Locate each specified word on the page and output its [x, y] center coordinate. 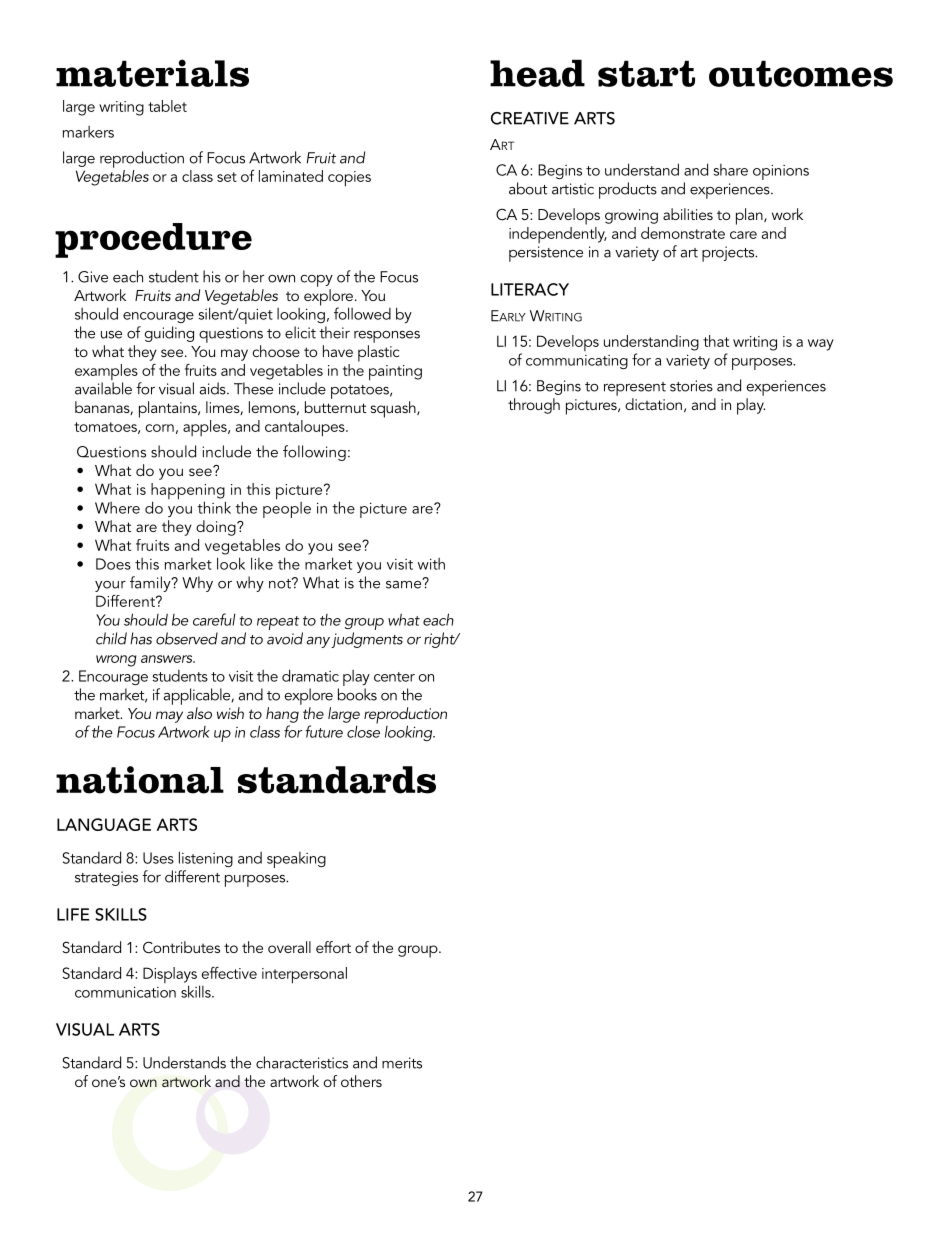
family [151, 584]
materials [152, 73]
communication [125, 992]
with [431, 564]
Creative [530, 118]
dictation [653, 404]
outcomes [801, 73]
